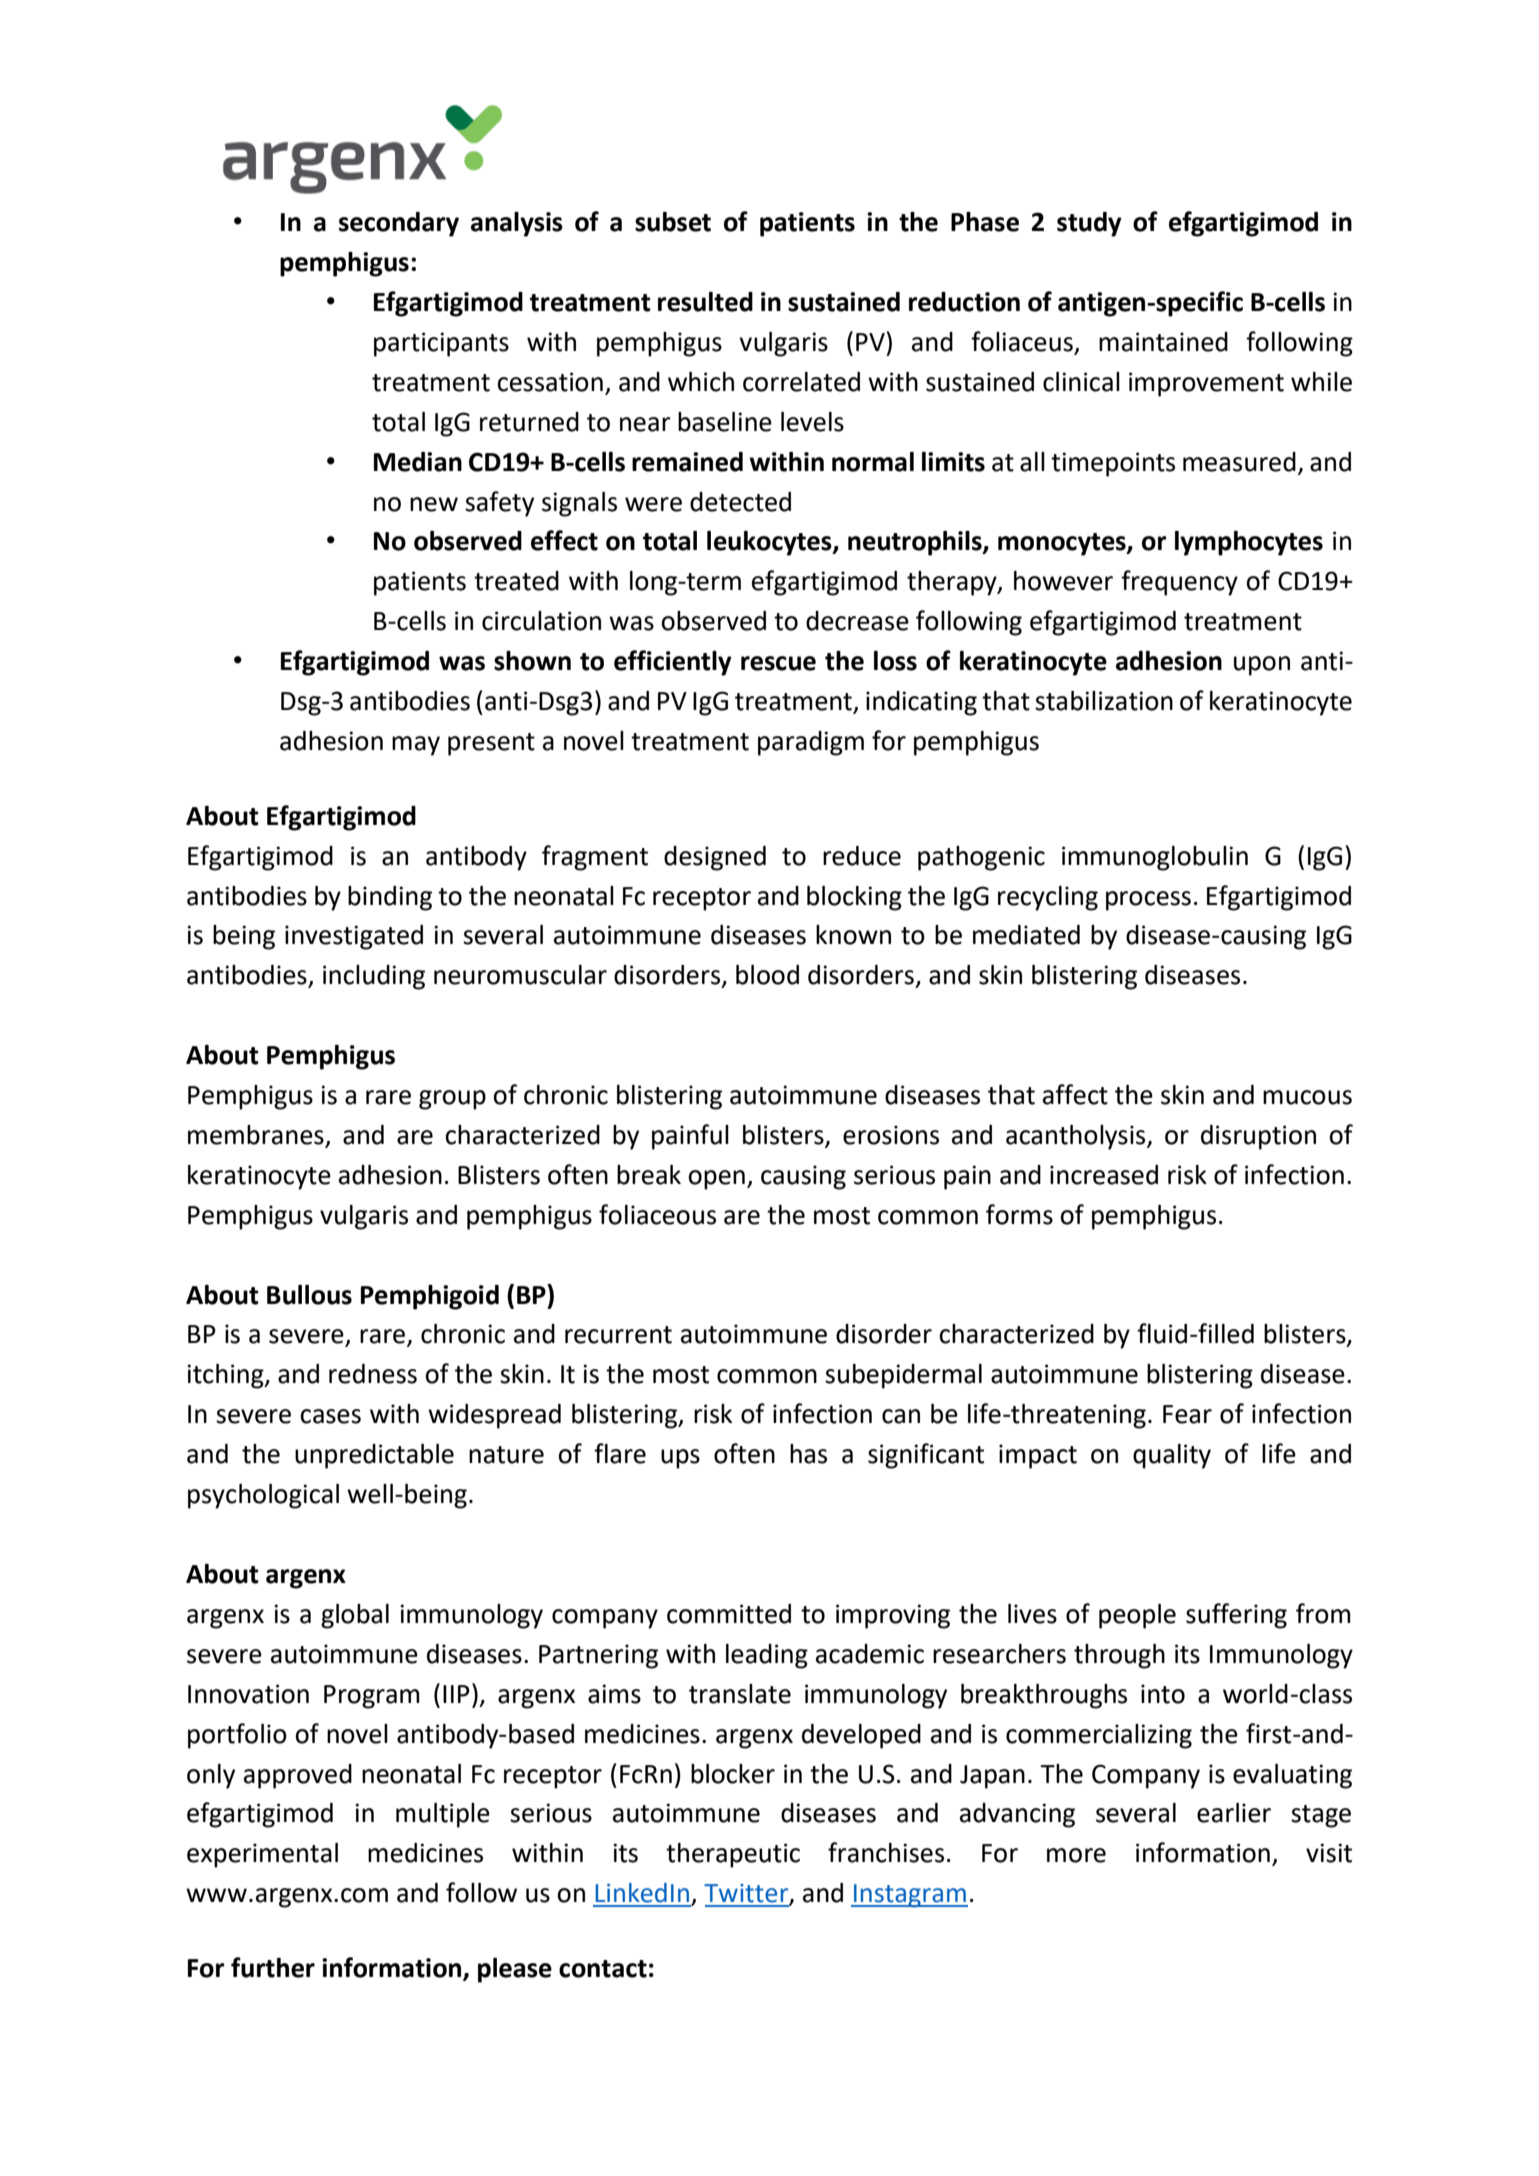 The image size is (1539, 2176). I want to click on may, so click(416, 746).
